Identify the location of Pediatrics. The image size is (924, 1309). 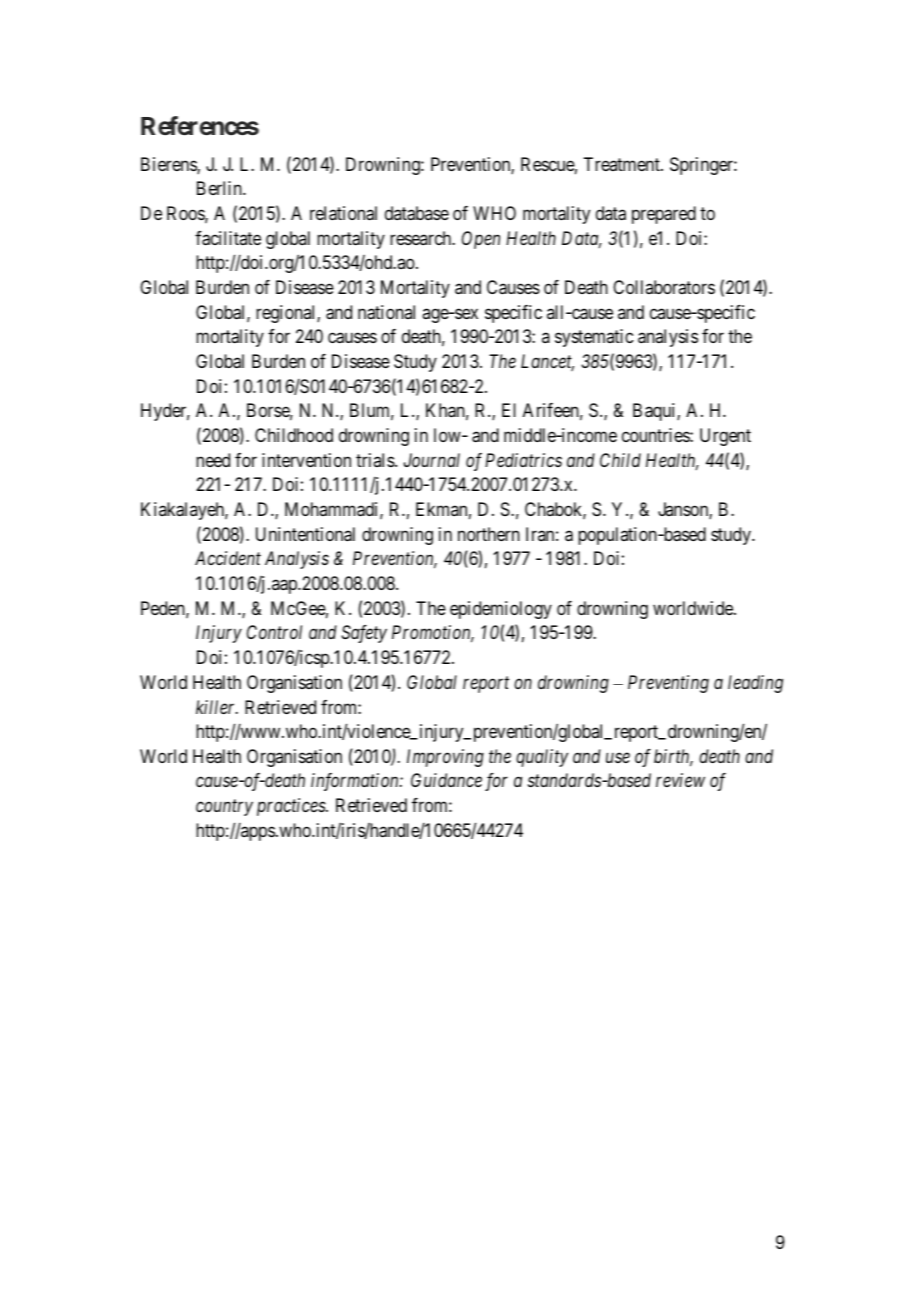
(523, 460).
